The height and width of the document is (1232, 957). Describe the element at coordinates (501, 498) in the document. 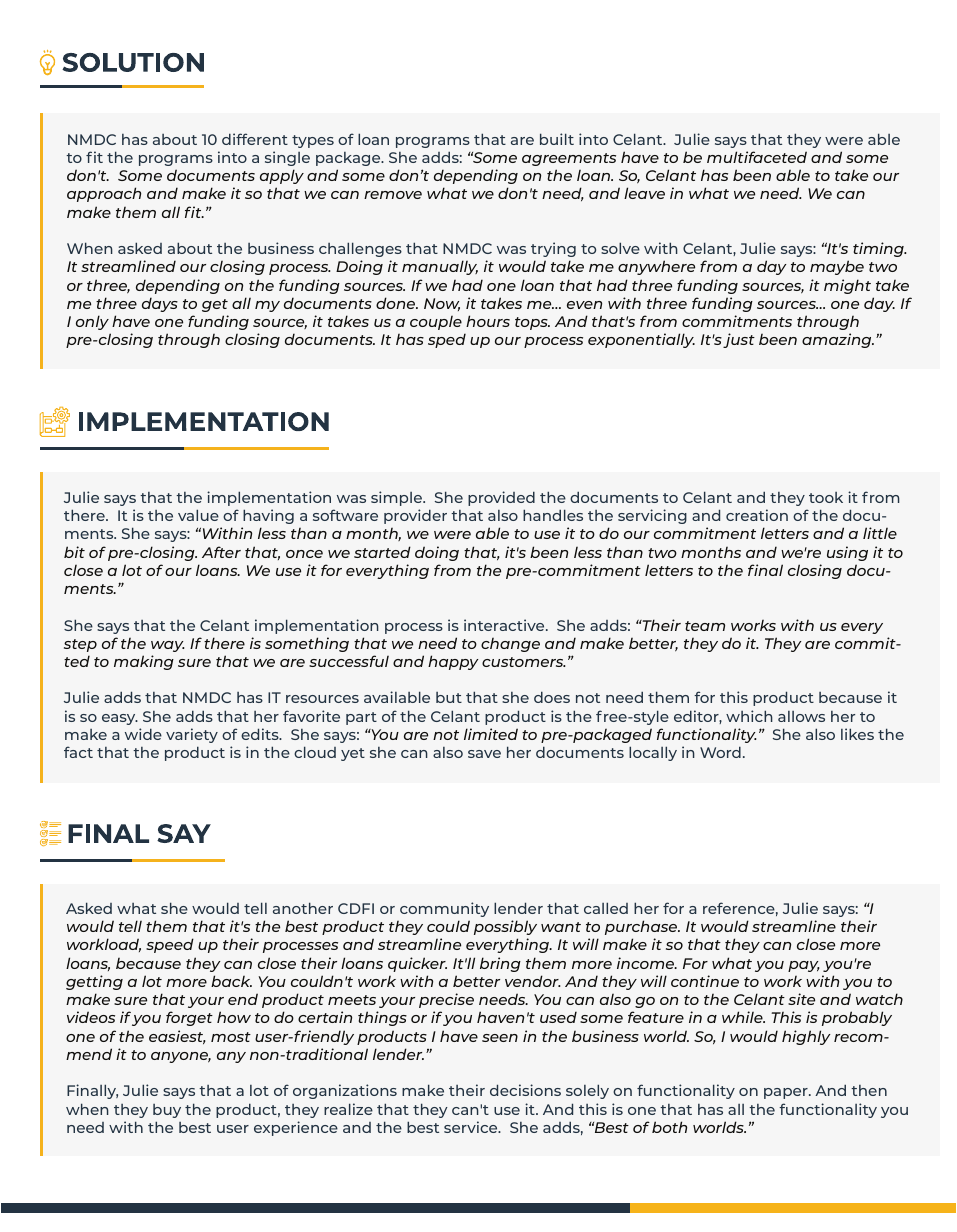

I see `provided` at that location.
